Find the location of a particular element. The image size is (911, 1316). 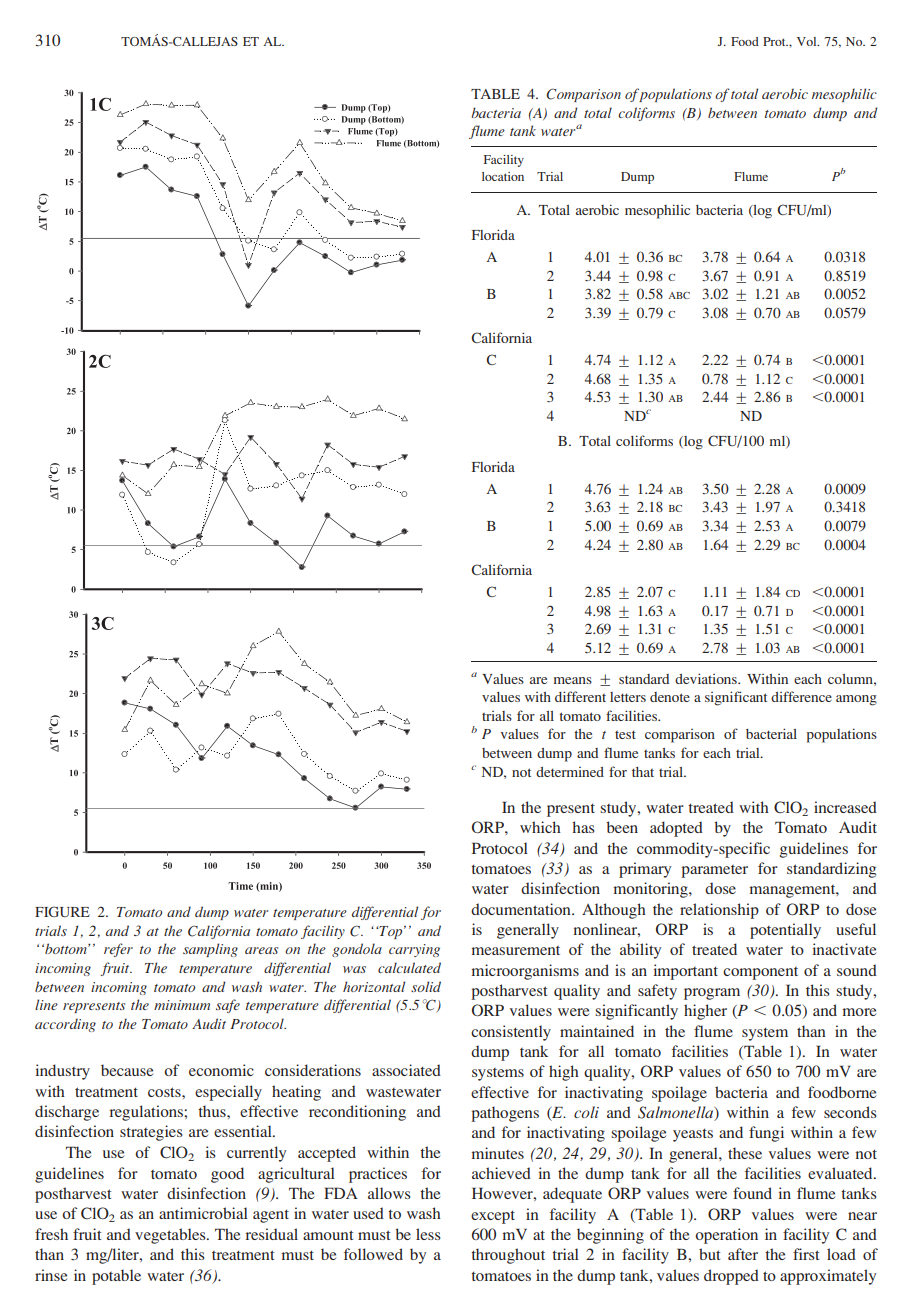

deviations is located at coordinates (707, 678).
